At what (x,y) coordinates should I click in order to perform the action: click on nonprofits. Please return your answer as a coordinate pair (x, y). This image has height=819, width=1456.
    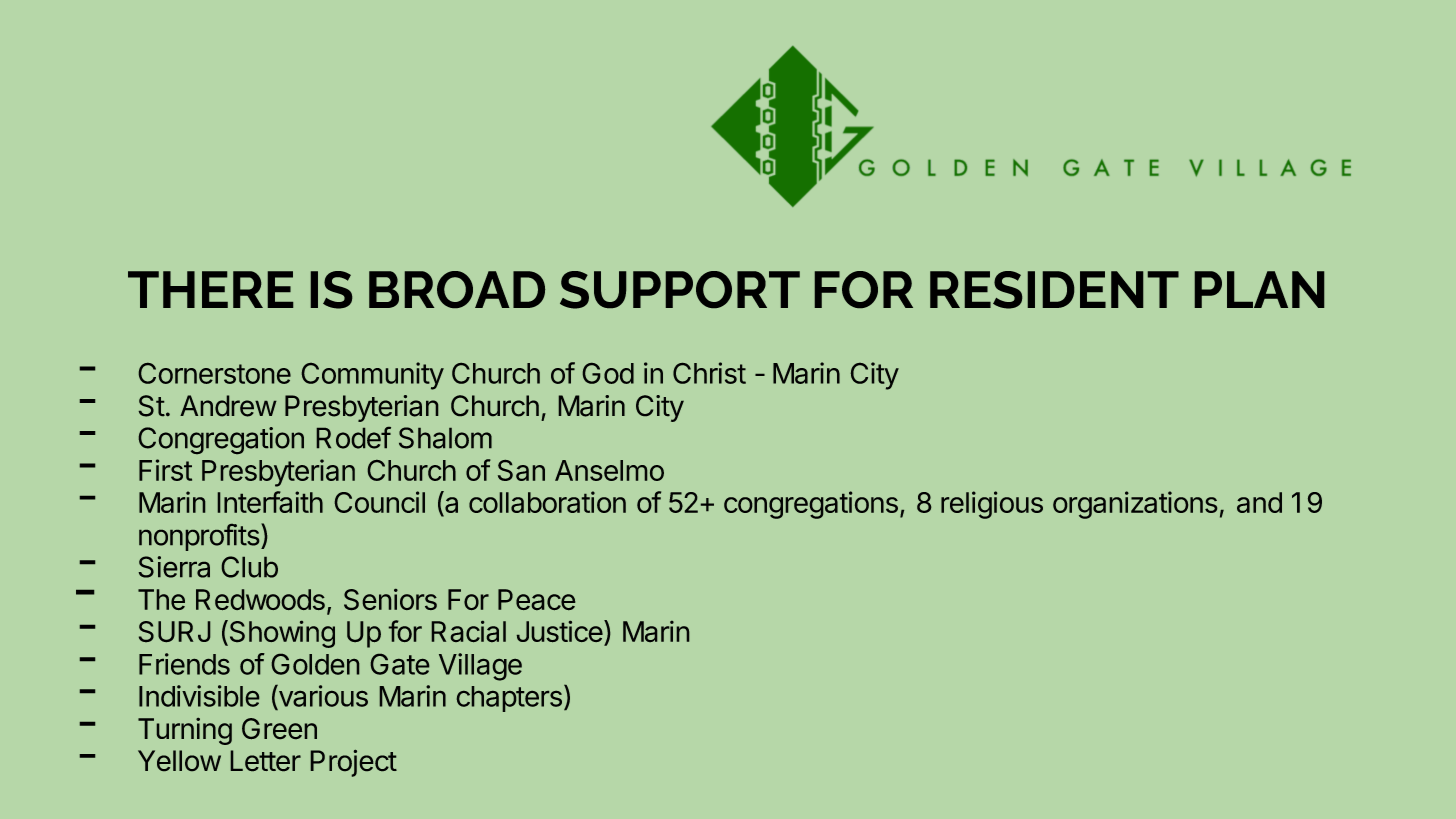
    Looking at the image, I should click on (199, 537).
